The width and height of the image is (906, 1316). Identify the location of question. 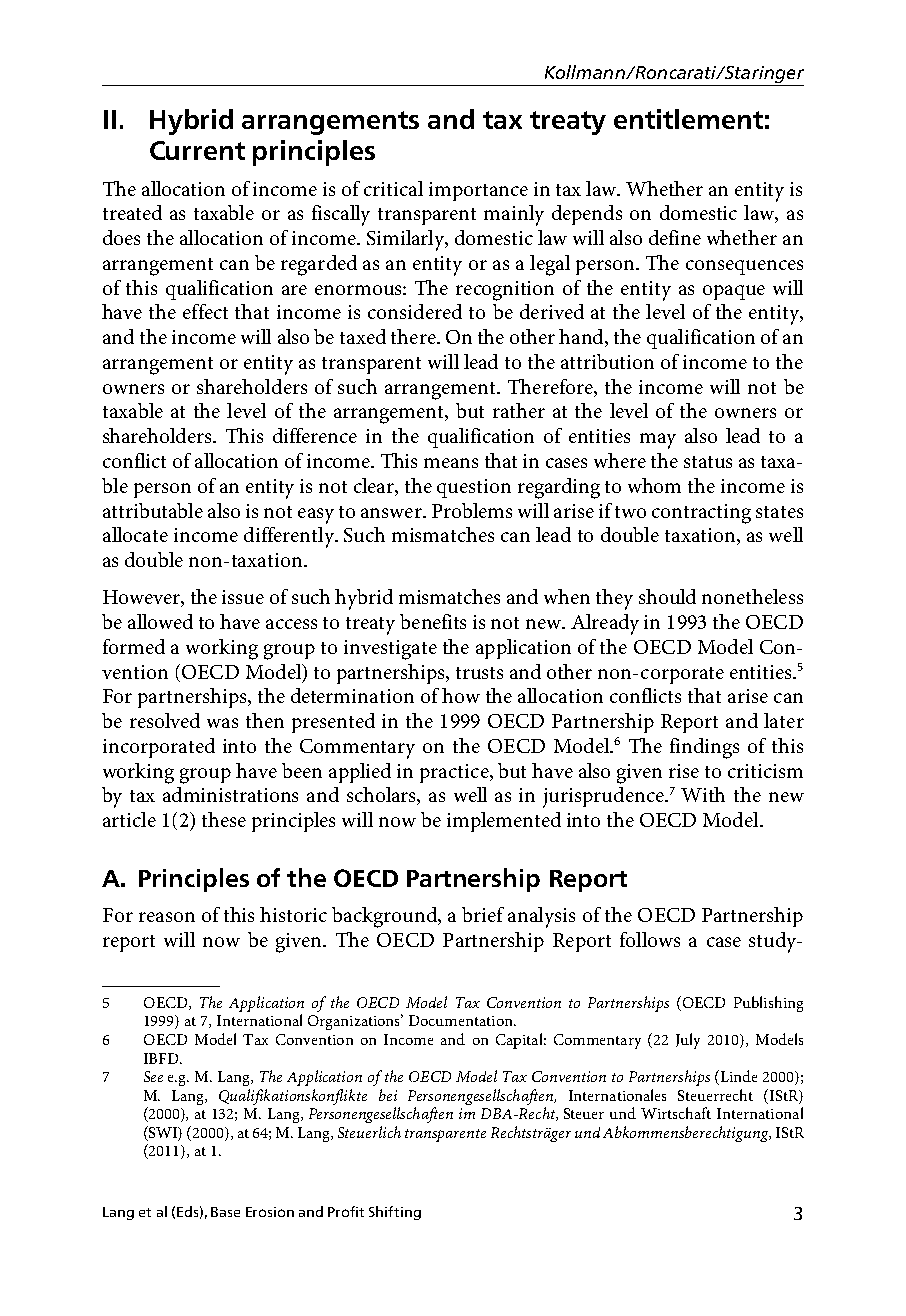
(474, 488).
